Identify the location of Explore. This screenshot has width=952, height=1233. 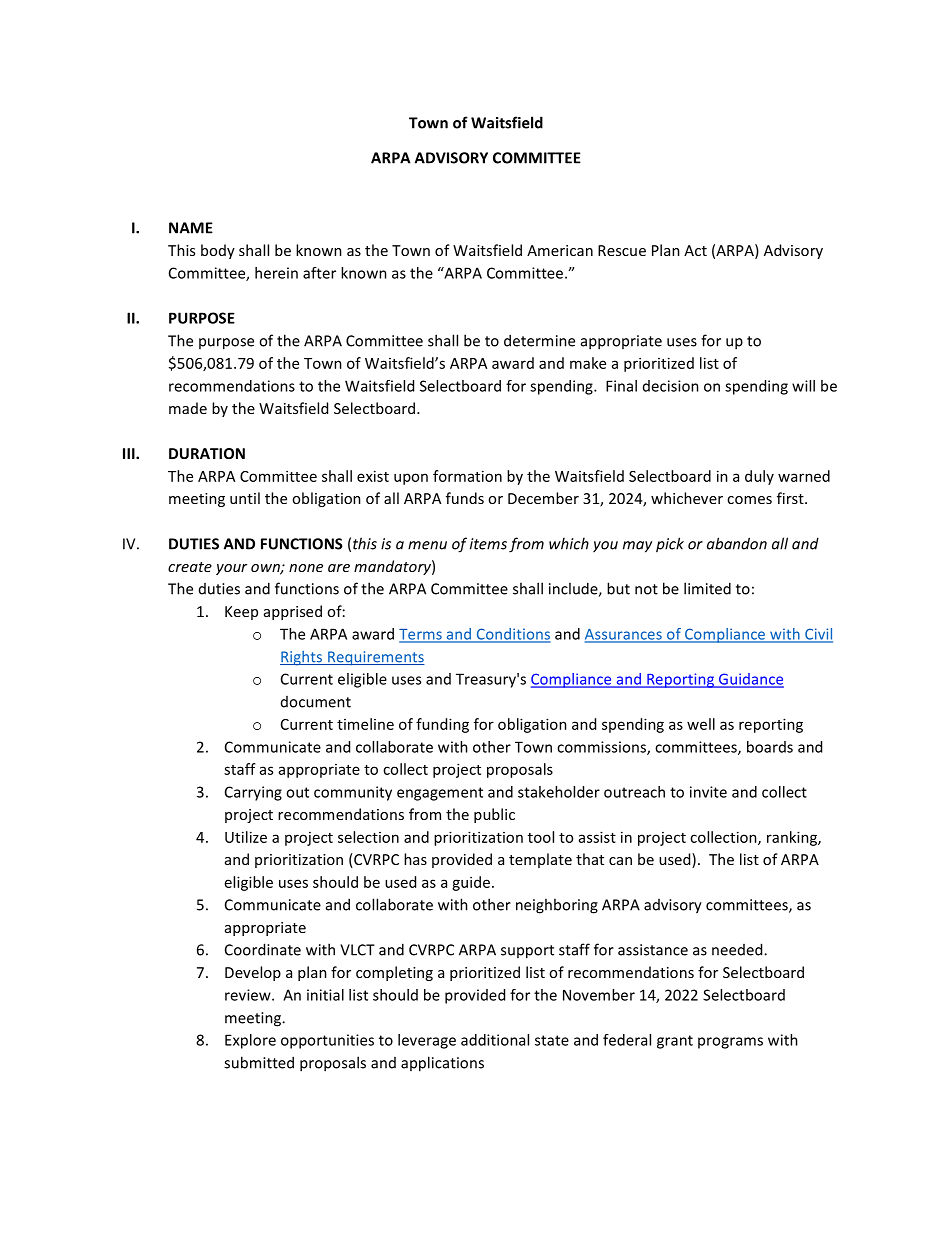
(250, 1041).
